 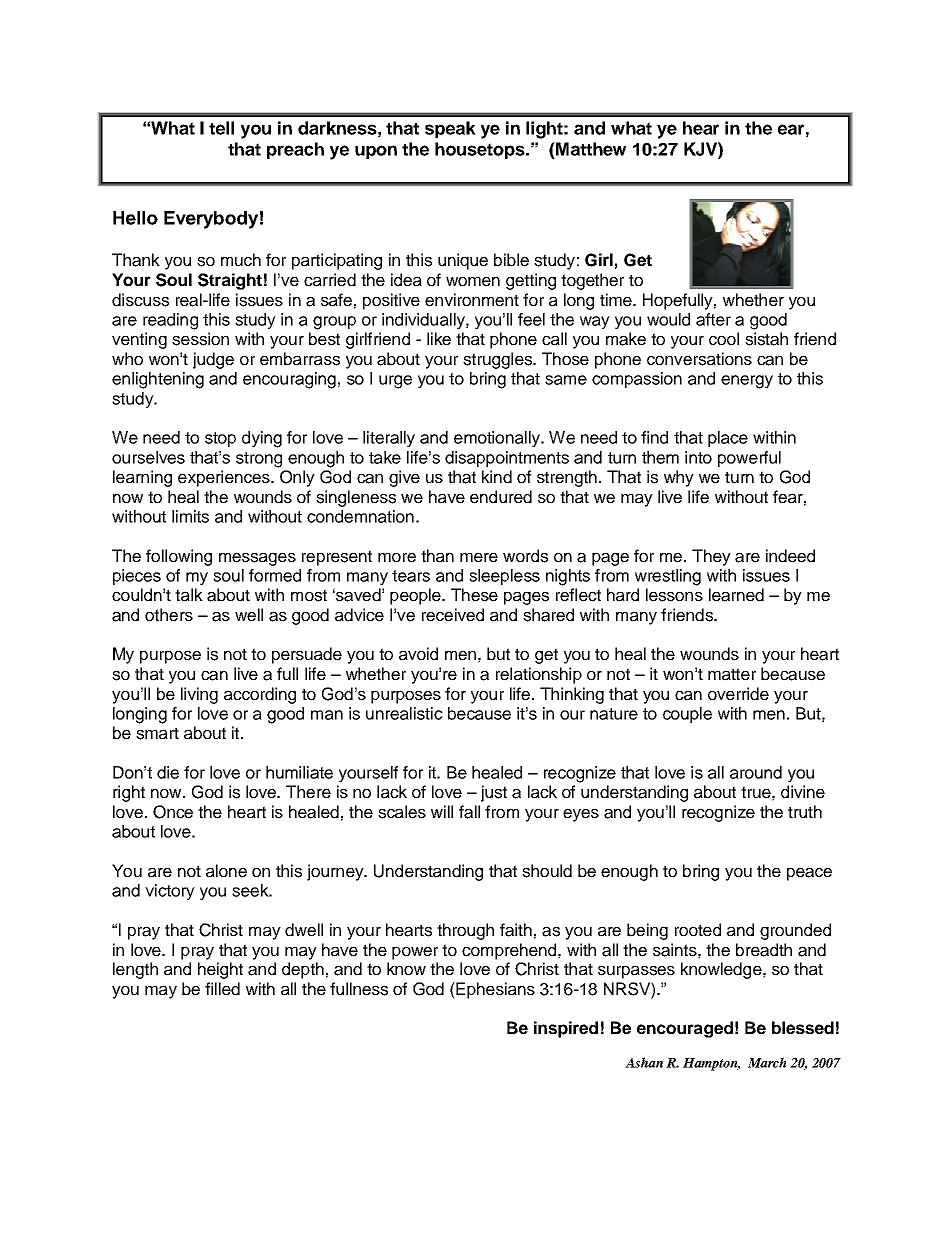 I want to click on These, so click(x=474, y=595).
